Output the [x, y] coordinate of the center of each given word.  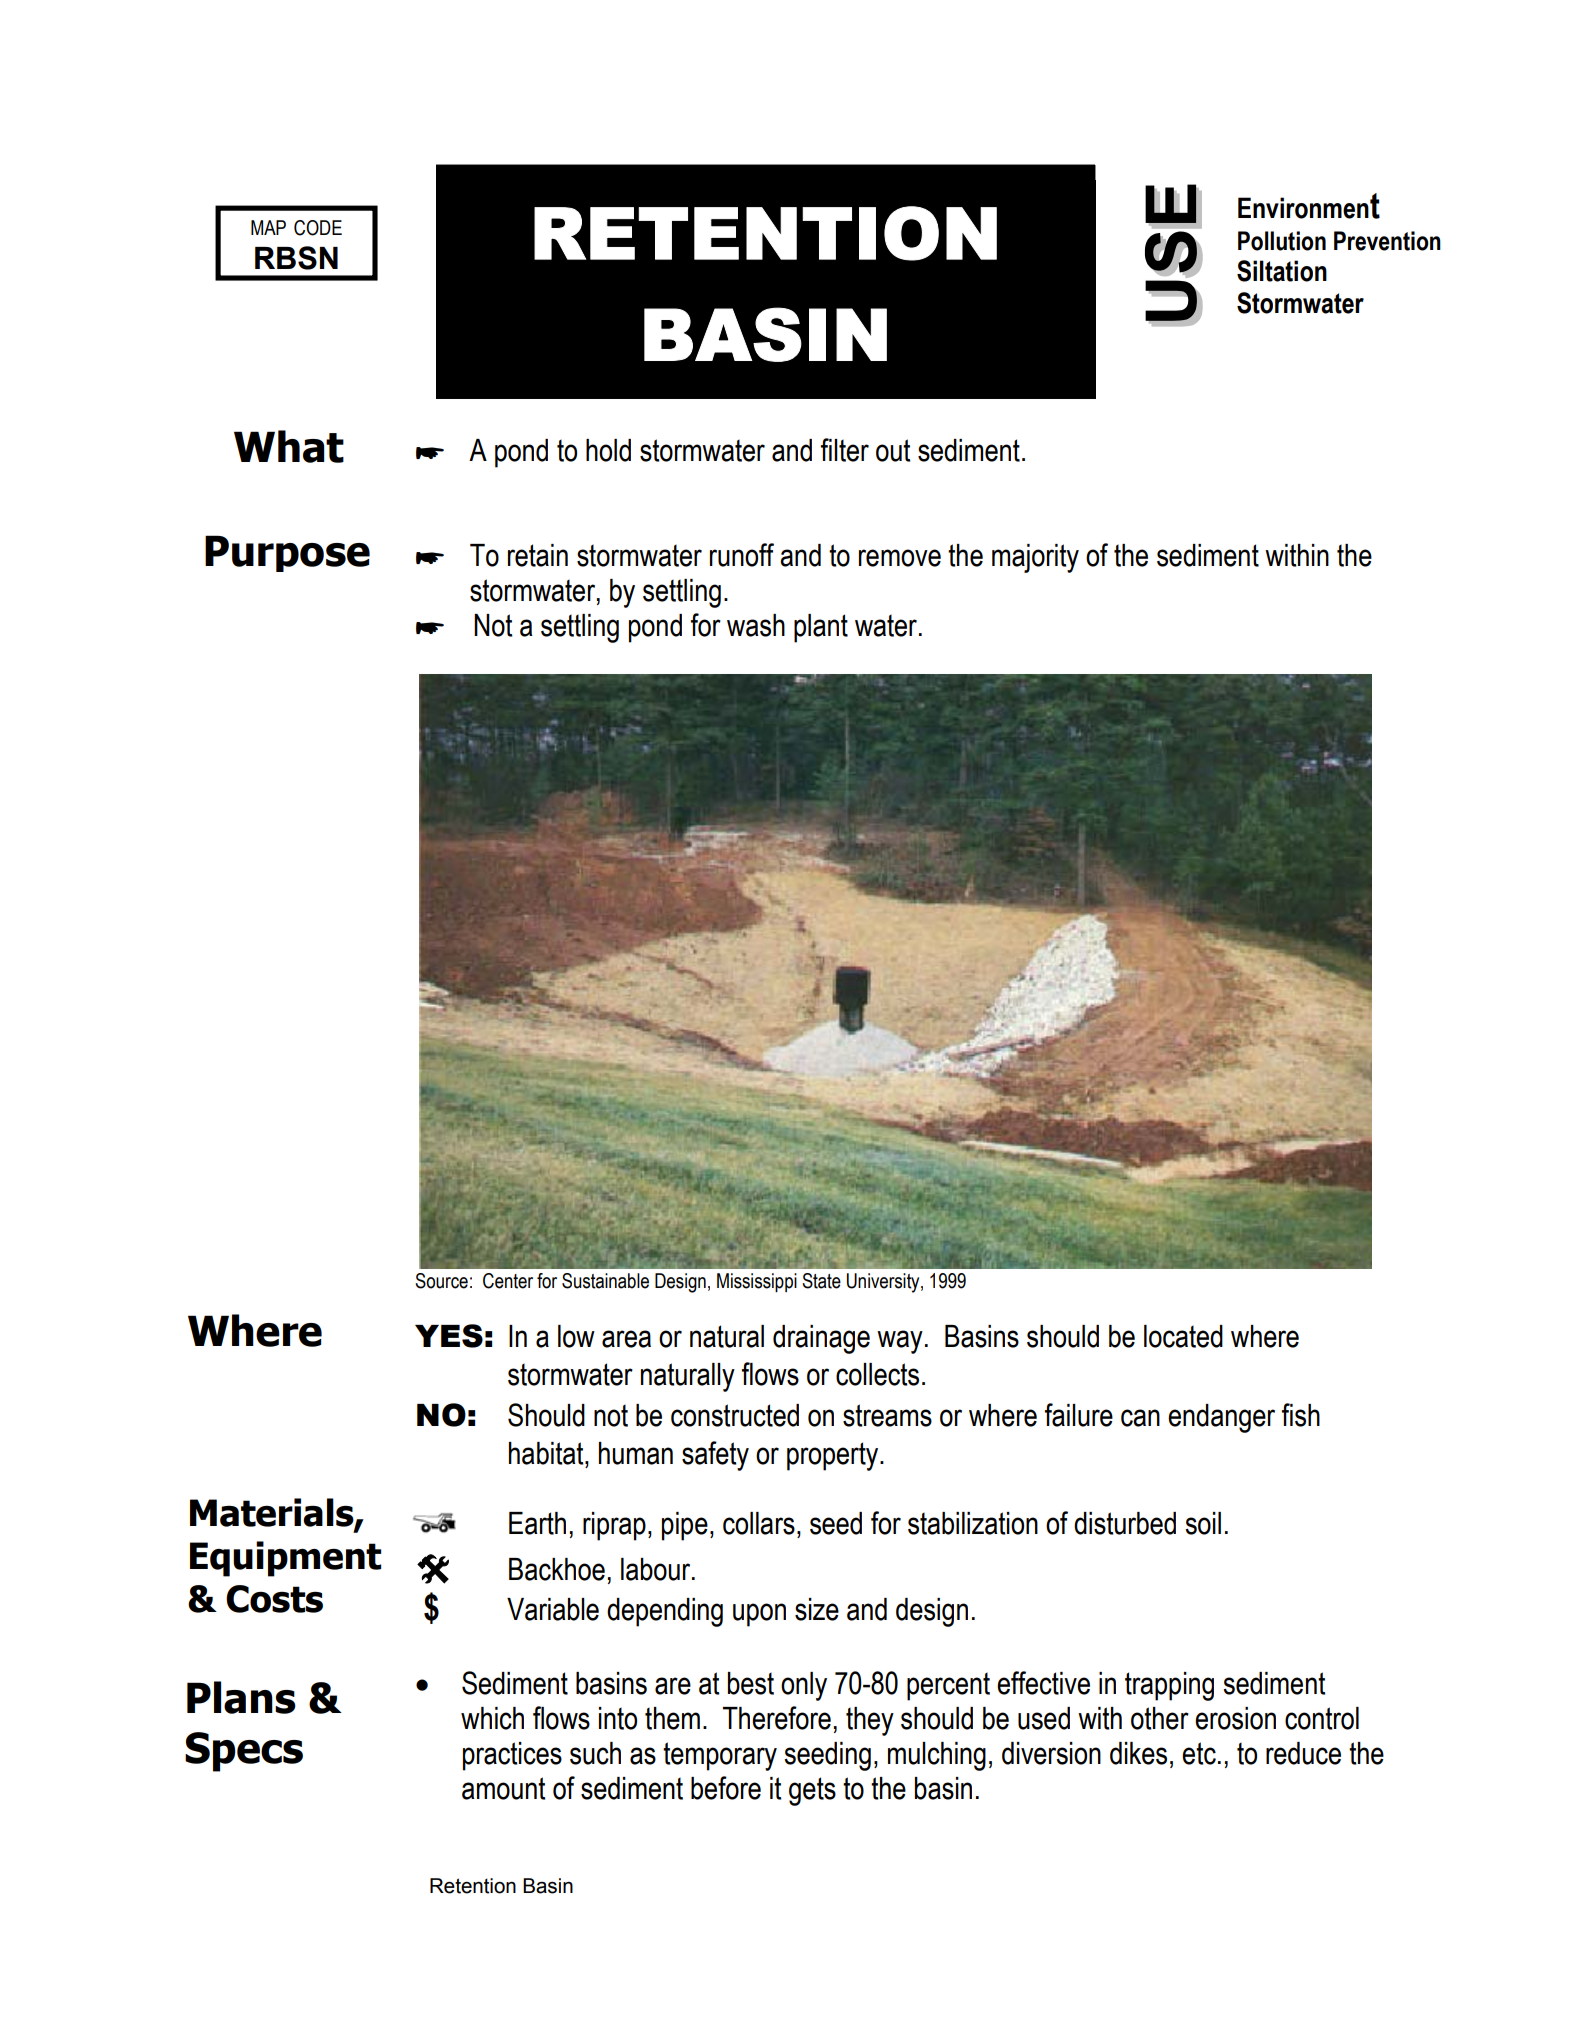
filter [845, 450]
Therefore [777, 1718]
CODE [318, 228]
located [1183, 1336]
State [821, 1281]
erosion [1235, 1718]
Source [441, 1281]
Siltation [1282, 271]
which [492, 1718]
